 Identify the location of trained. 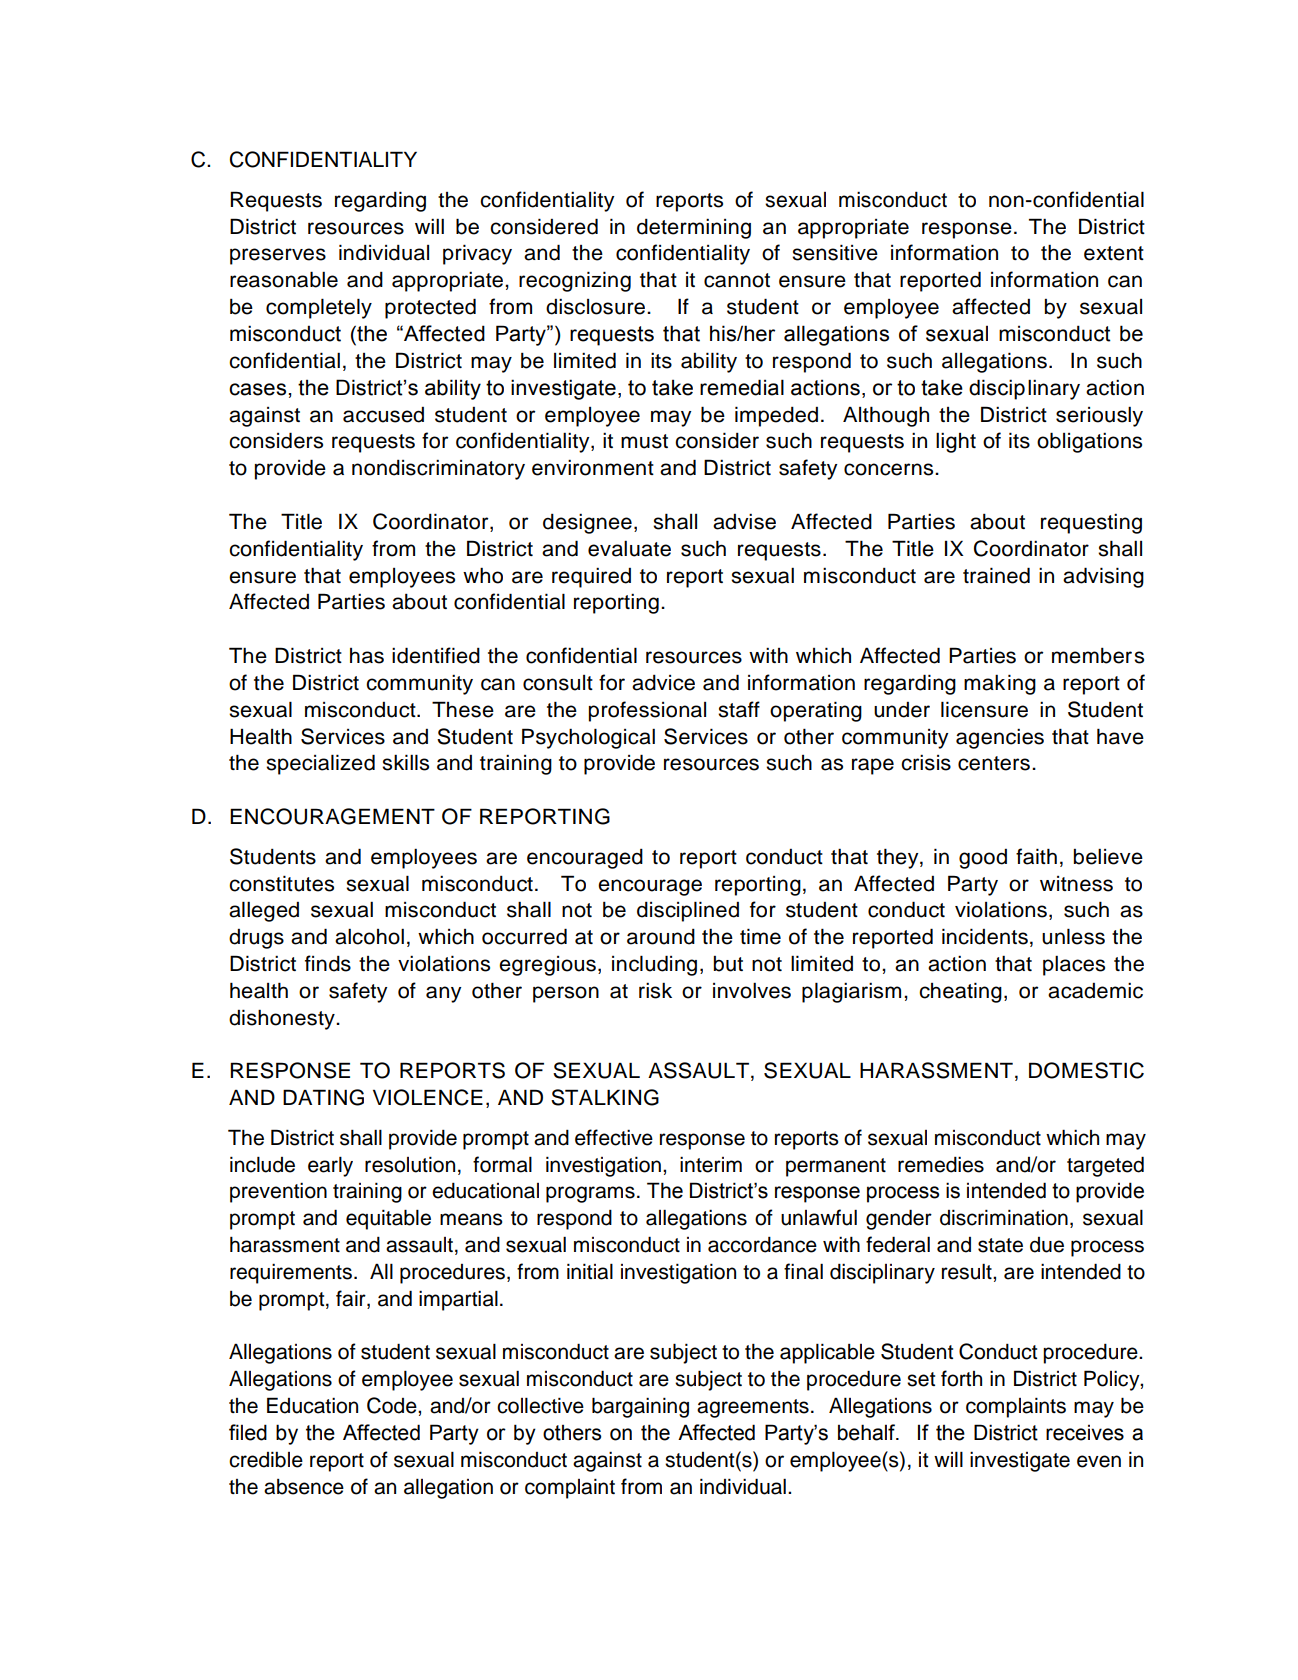
(996, 575).
